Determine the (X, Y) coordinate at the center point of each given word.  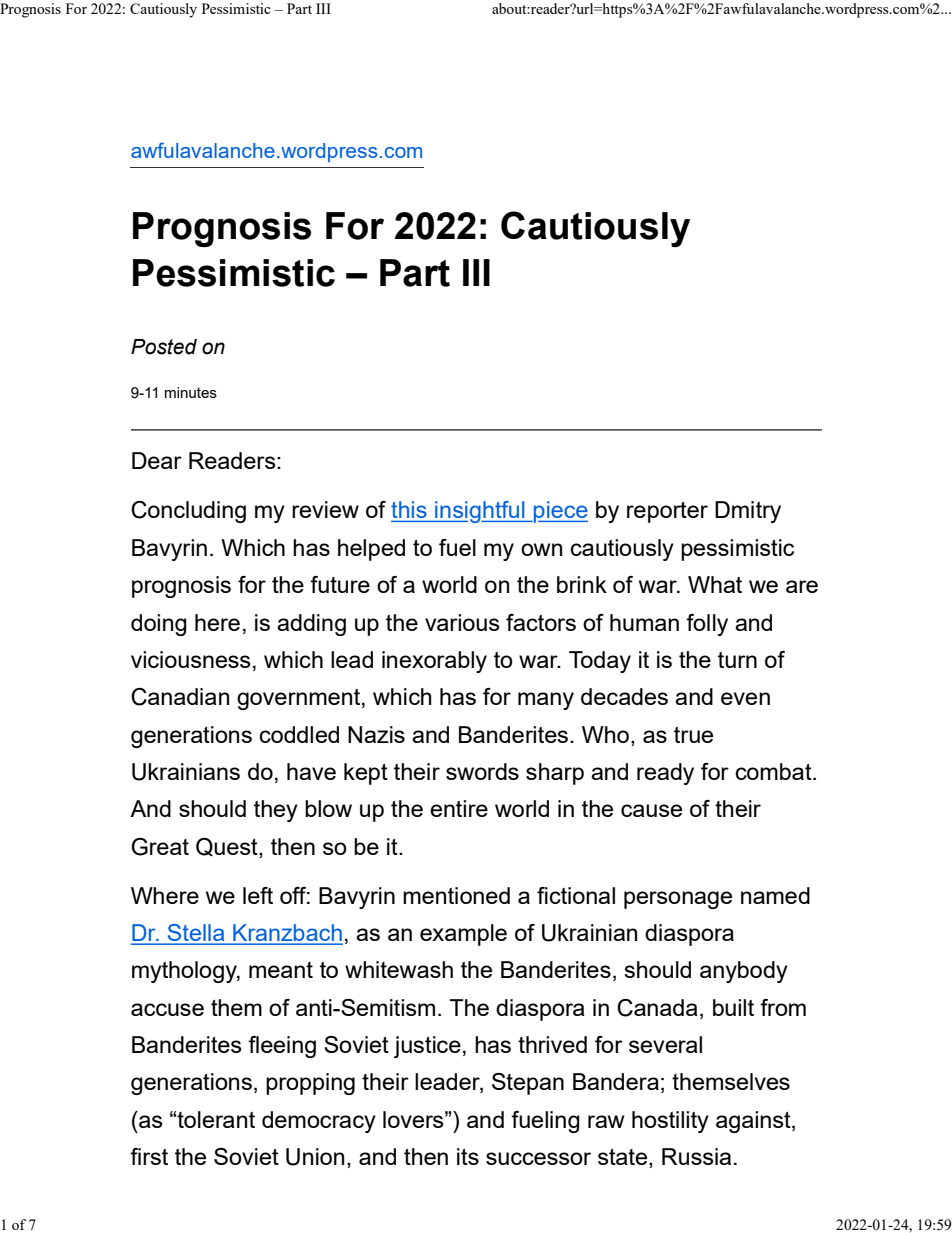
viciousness (191, 659)
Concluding (188, 512)
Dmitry (748, 512)
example (463, 935)
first (149, 1156)
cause (651, 810)
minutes (191, 392)
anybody (744, 972)
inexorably (434, 662)
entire (459, 808)
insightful (480, 512)
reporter (667, 512)
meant (281, 970)
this (410, 511)
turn (737, 660)
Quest (228, 848)
